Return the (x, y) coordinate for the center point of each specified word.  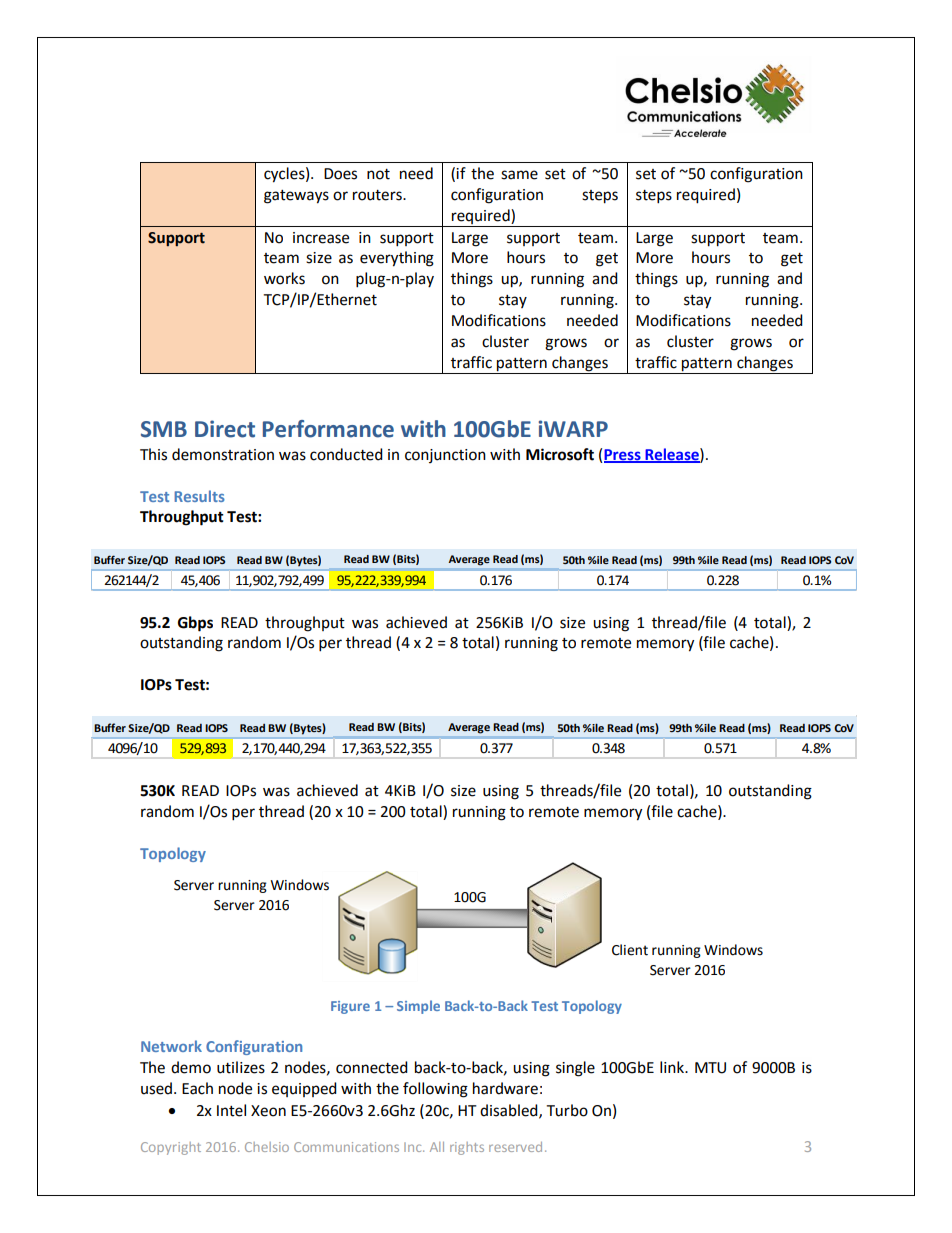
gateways (296, 197)
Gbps (195, 624)
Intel (231, 1110)
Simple (418, 1007)
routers (378, 195)
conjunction (445, 456)
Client (630, 950)
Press (623, 455)
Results (199, 496)
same (519, 175)
